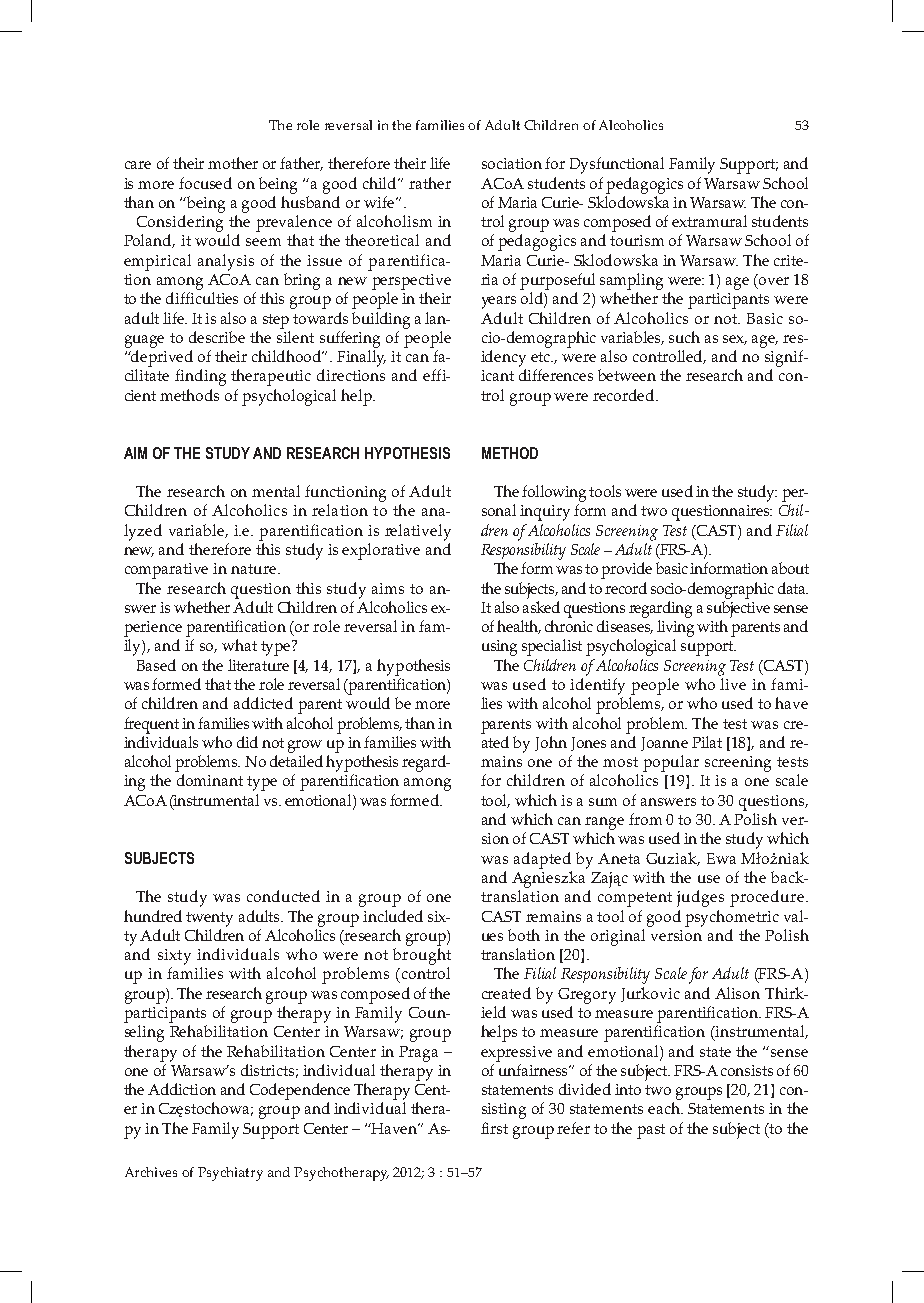 This screenshot has width=924, height=1303. I want to click on past, so click(651, 1131).
